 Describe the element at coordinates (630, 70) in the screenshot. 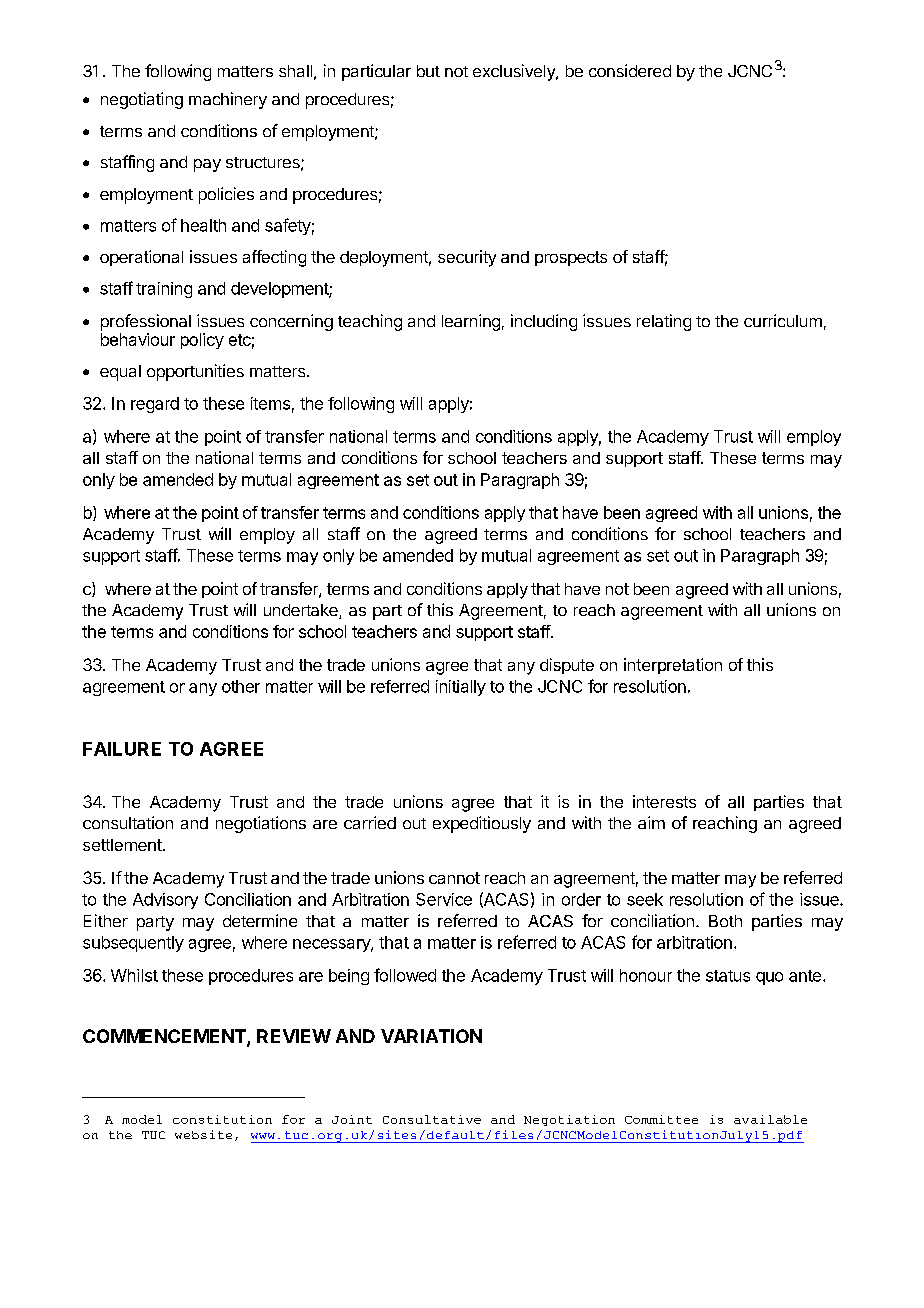

I see `considered` at that location.
